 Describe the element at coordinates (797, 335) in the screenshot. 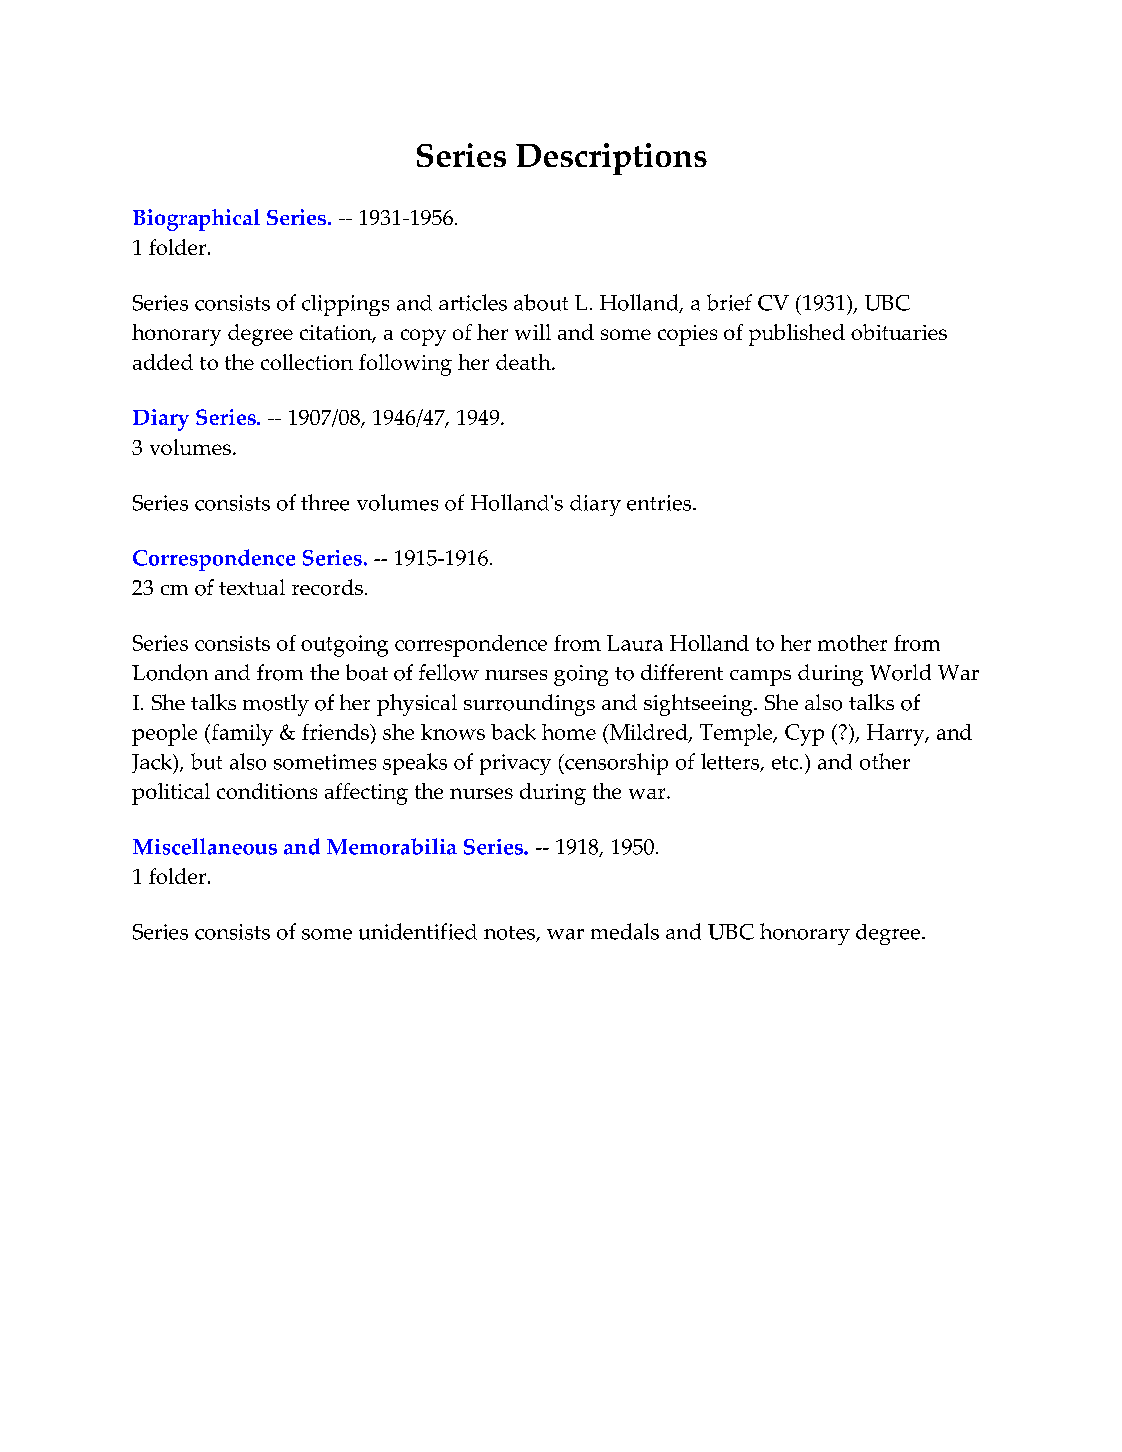

I see `published` at that location.
